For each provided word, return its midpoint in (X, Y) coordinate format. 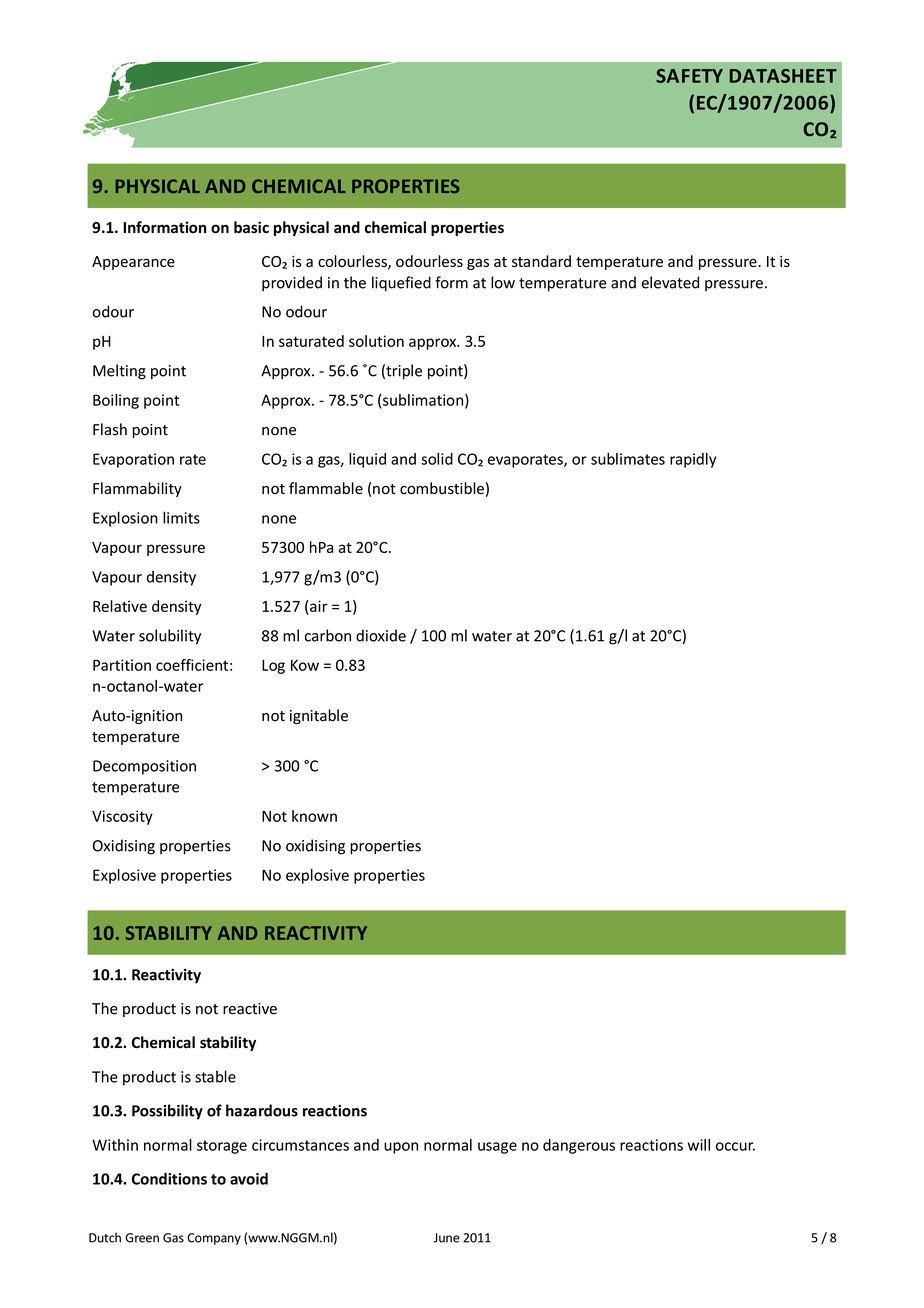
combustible (442, 488)
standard (541, 261)
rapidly (693, 460)
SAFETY (689, 76)
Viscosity (122, 817)
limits (181, 517)
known (314, 816)
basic (251, 227)
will (699, 1145)
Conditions (169, 1178)
